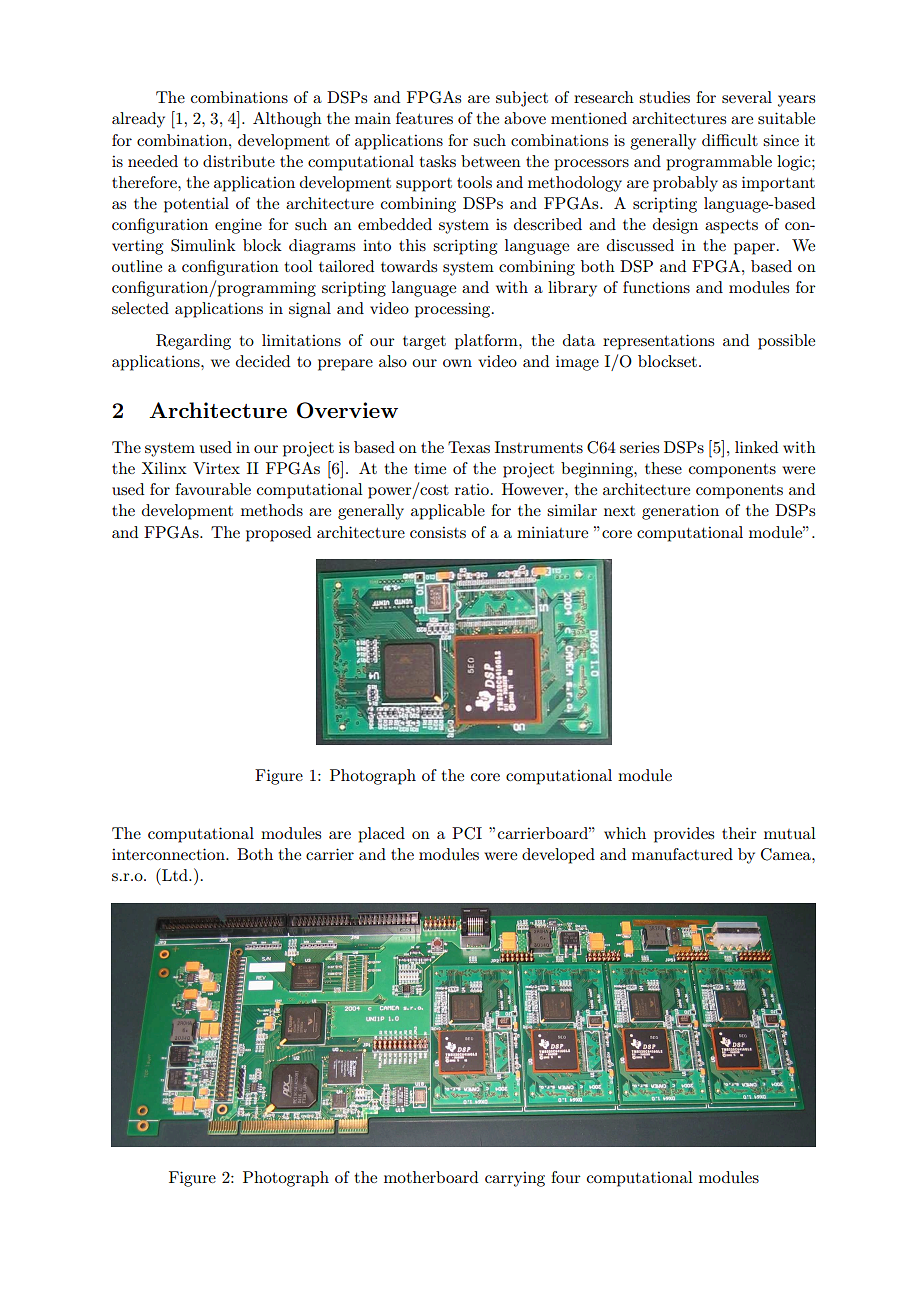 The height and width of the image is (1308, 924). Describe the element at coordinates (515, 1179) in the image. I see `carrying` at that location.
